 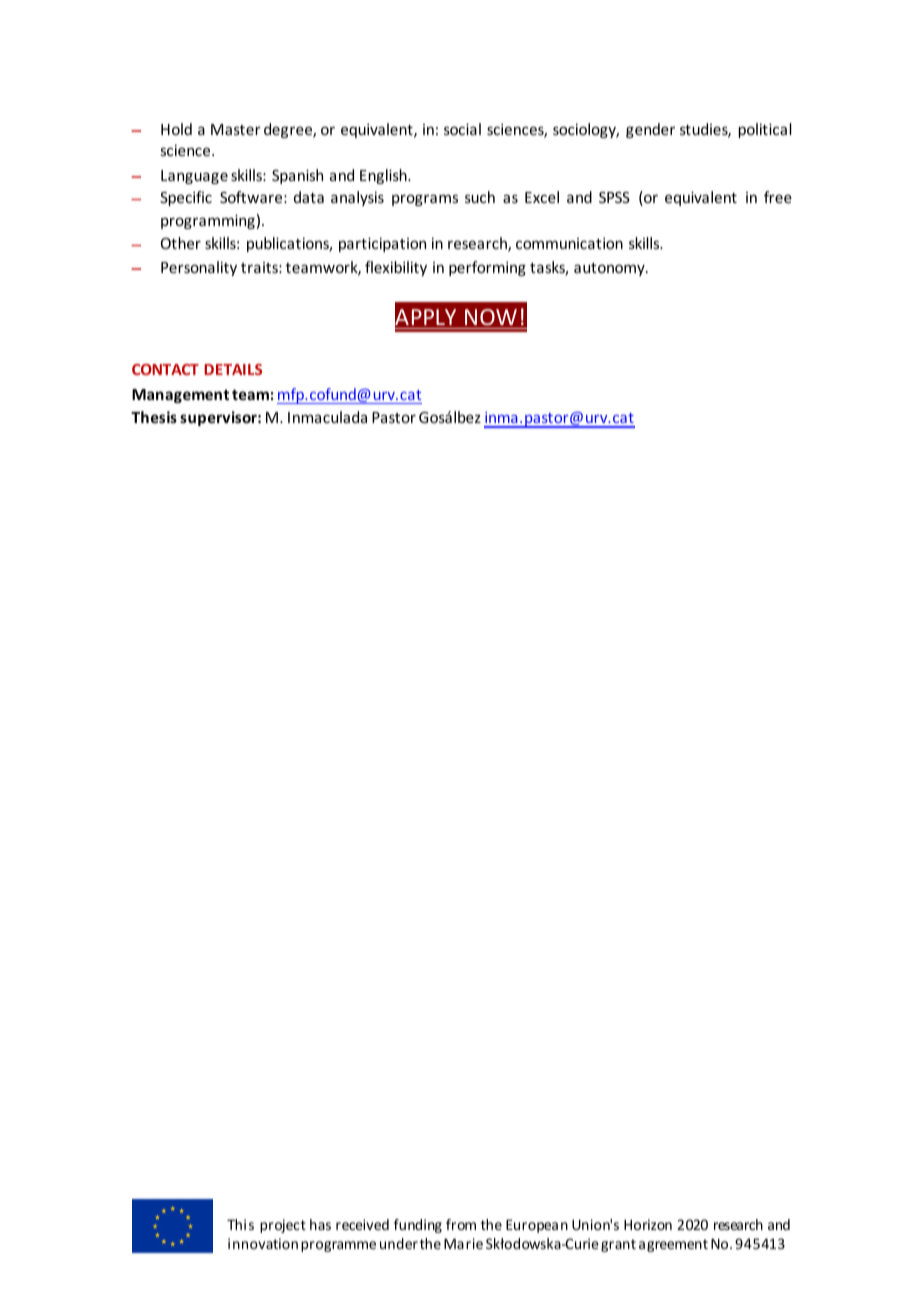 What do you see at coordinates (263, 1243) in the screenshot?
I see `innovation` at bounding box center [263, 1243].
